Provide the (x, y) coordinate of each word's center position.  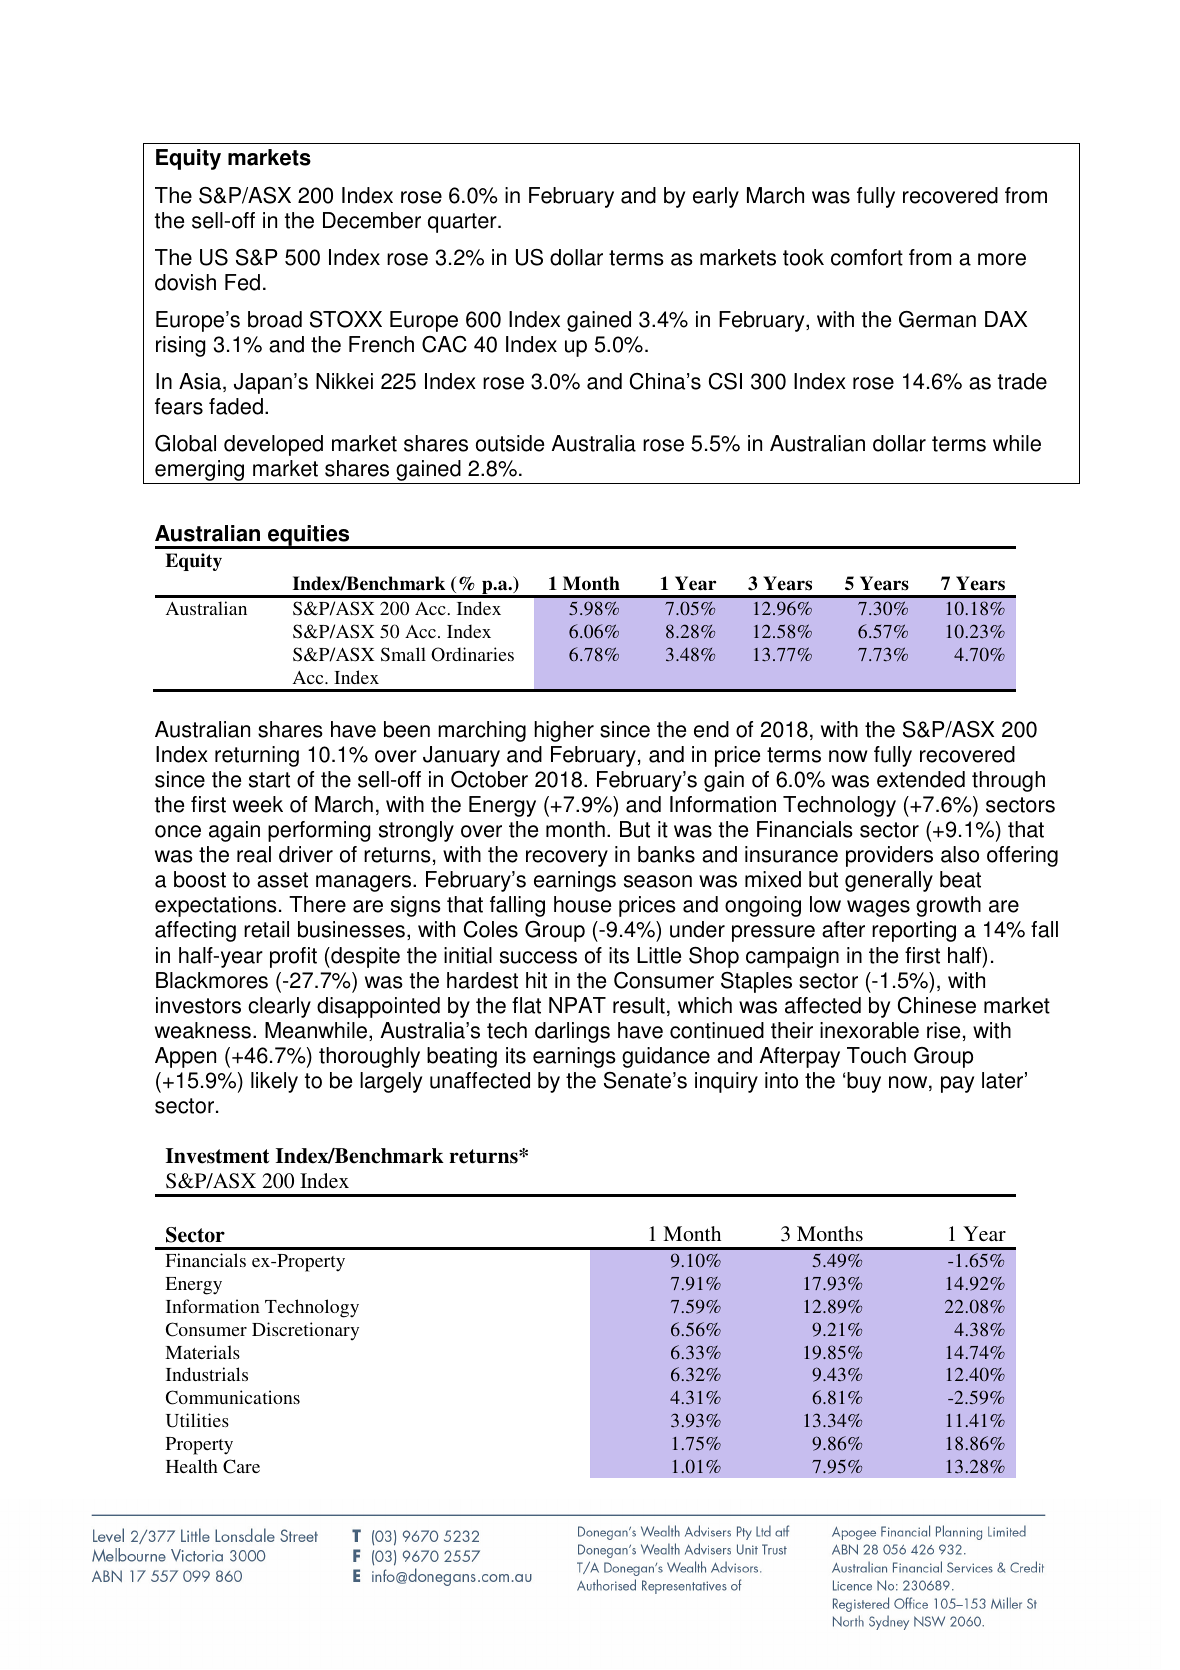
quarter (463, 223)
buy (863, 1082)
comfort (867, 257)
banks (666, 854)
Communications (233, 1397)
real (254, 854)
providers (889, 856)
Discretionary (305, 1331)
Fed (242, 282)
